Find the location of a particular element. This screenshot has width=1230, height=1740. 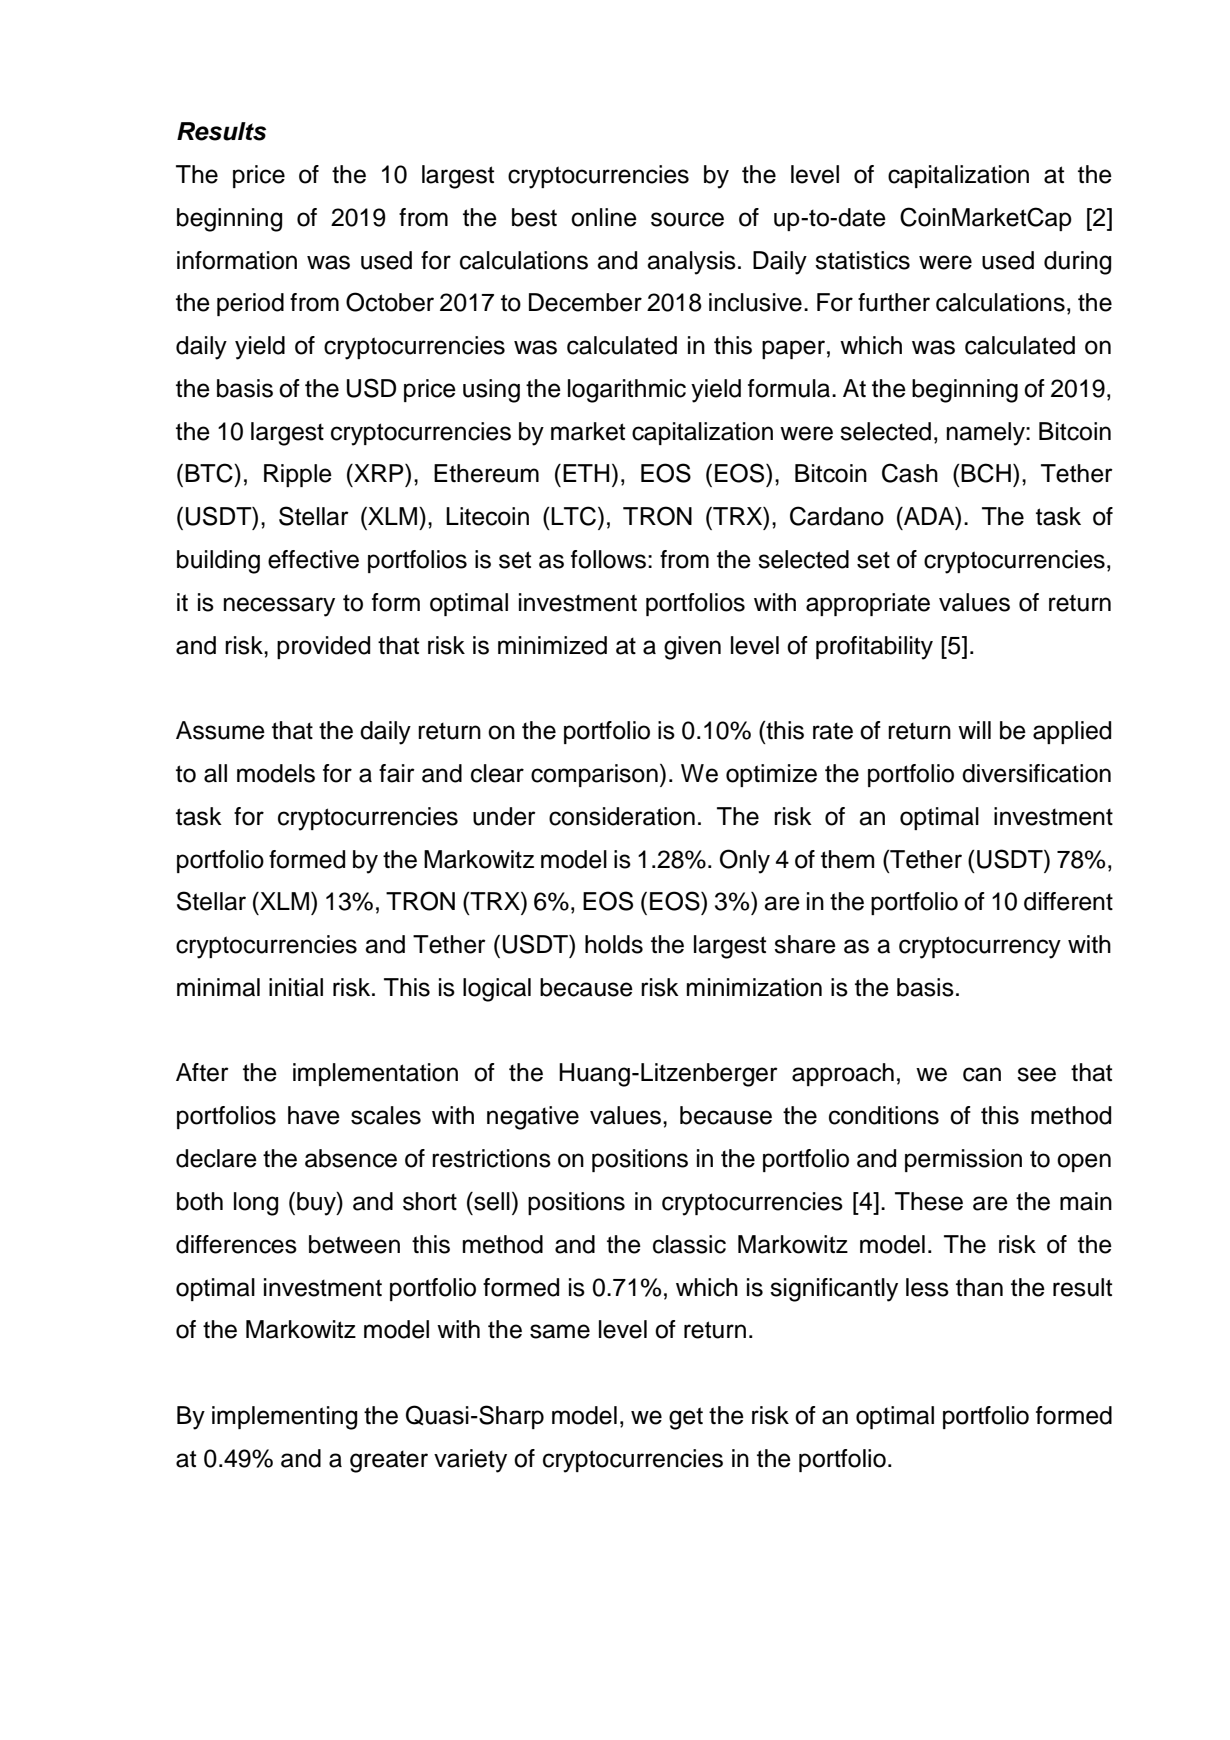

consideration is located at coordinates (622, 816).
